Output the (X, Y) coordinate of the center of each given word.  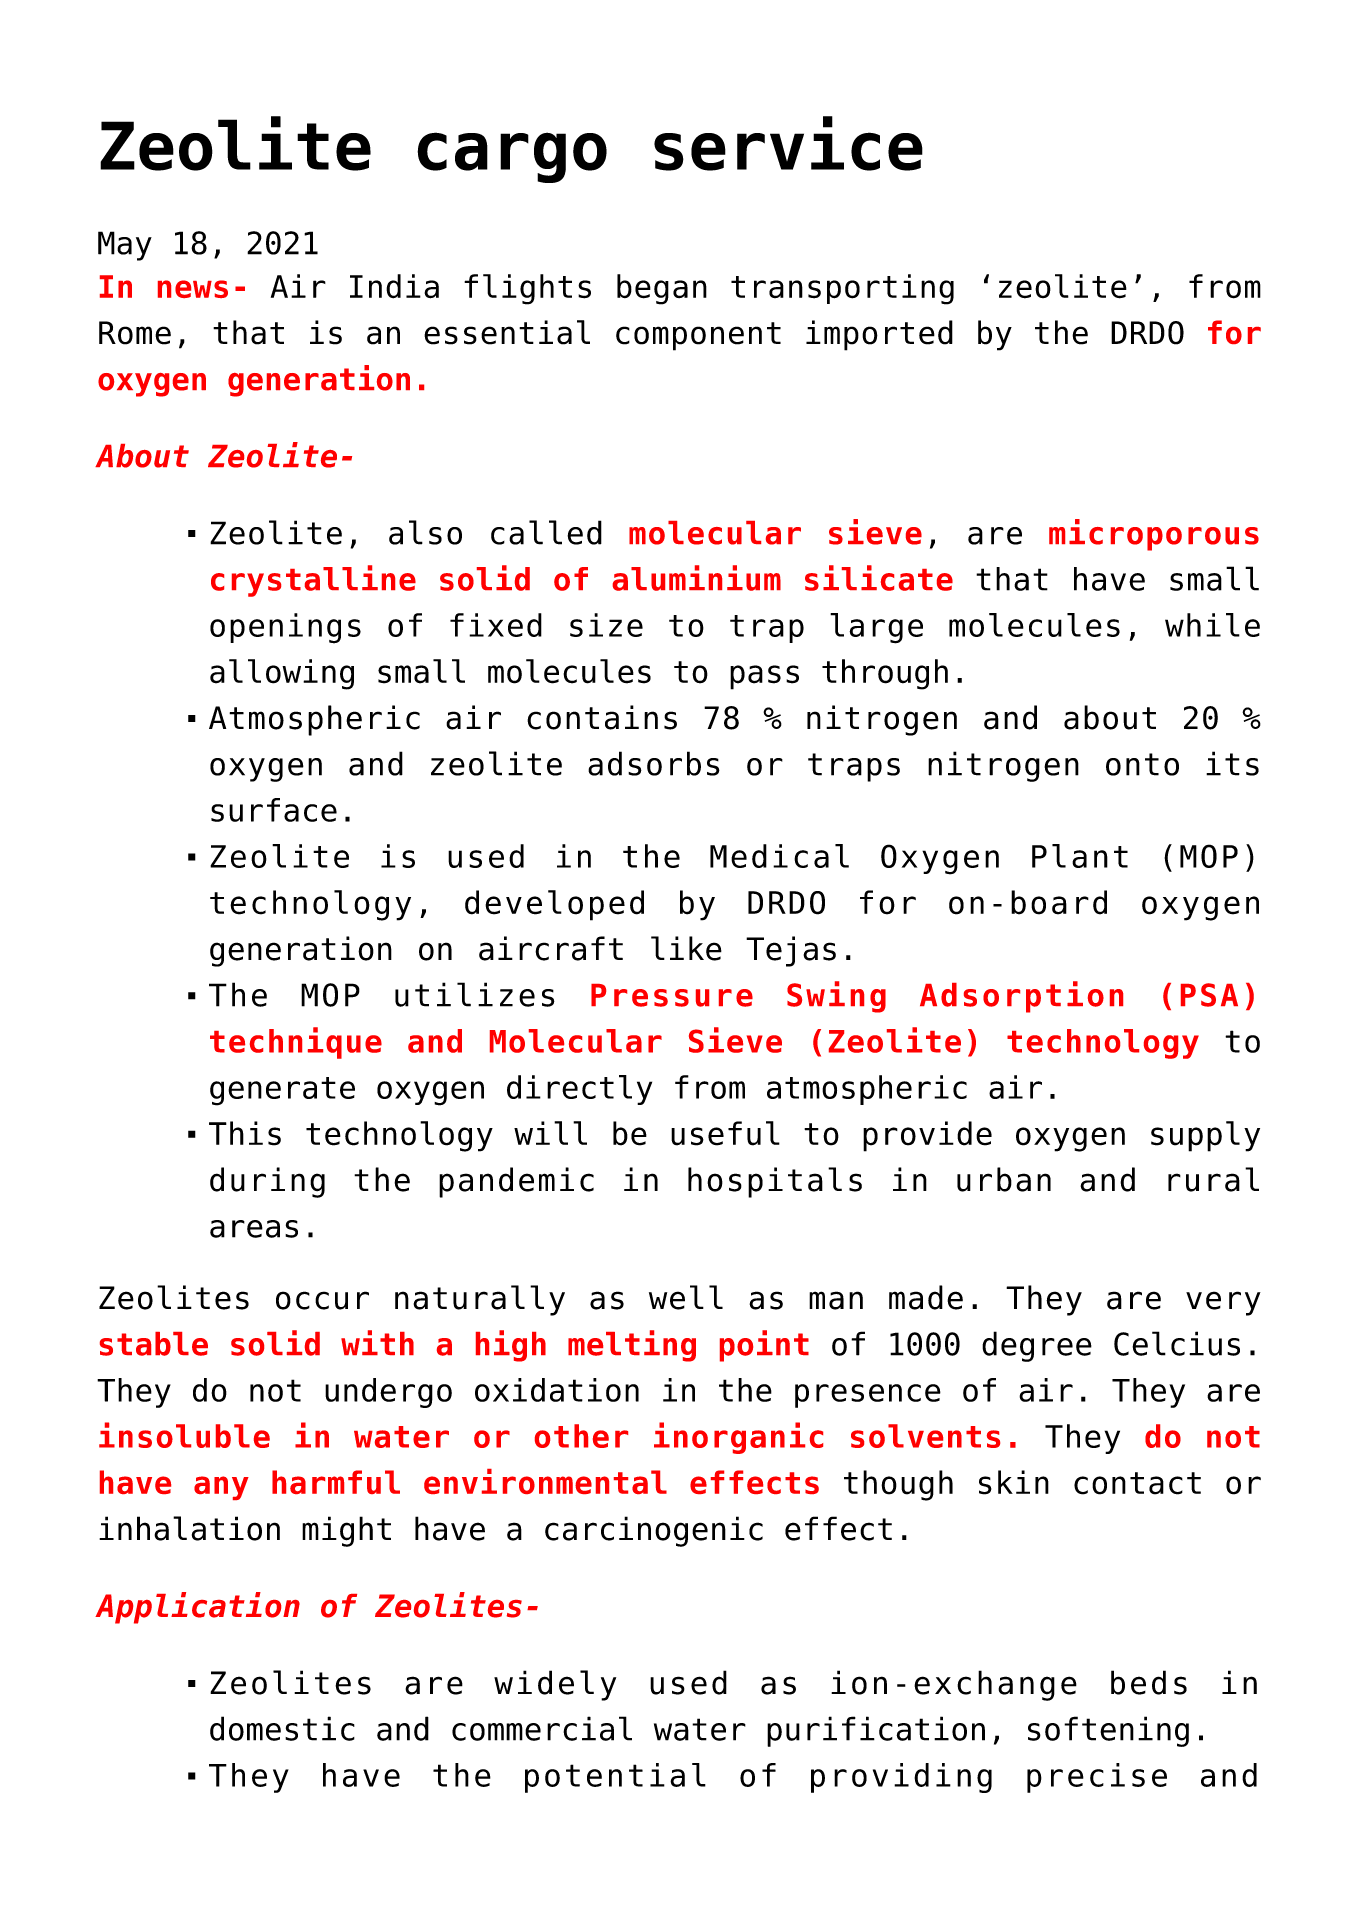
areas (254, 1229)
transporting (842, 289)
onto (1142, 764)
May (125, 246)
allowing (282, 674)
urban (1004, 1179)
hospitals (775, 1182)
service (788, 143)
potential (615, 1778)
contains (602, 717)
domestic (282, 1728)
